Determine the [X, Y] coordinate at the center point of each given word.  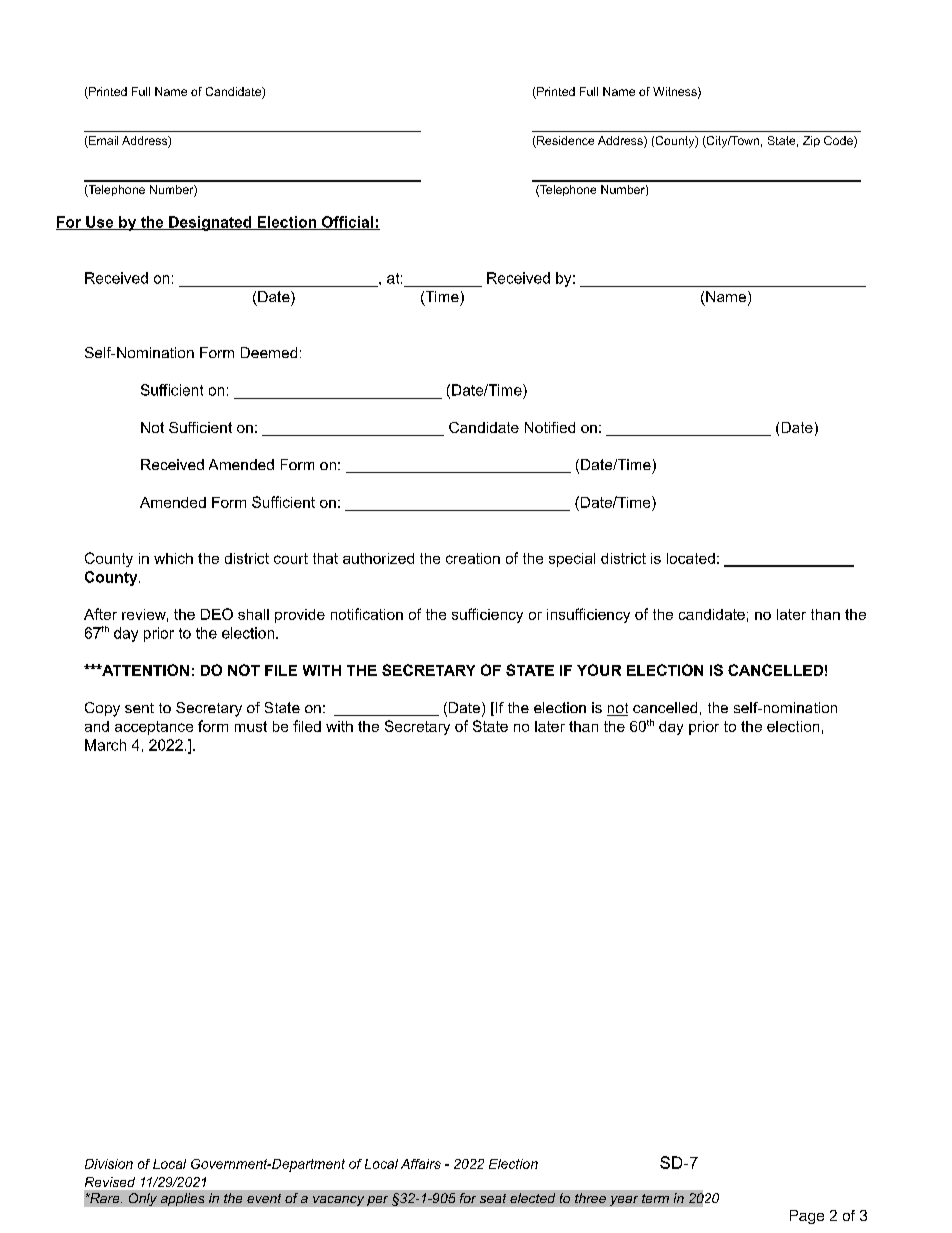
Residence [564, 142]
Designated [210, 223]
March [105, 745]
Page [807, 1217]
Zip [811, 141]
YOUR [599, 670]
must [251, 726]
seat [493, 1198]
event [264, 1198]
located [691, 558]
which [173, 558]
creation [473, 558]
